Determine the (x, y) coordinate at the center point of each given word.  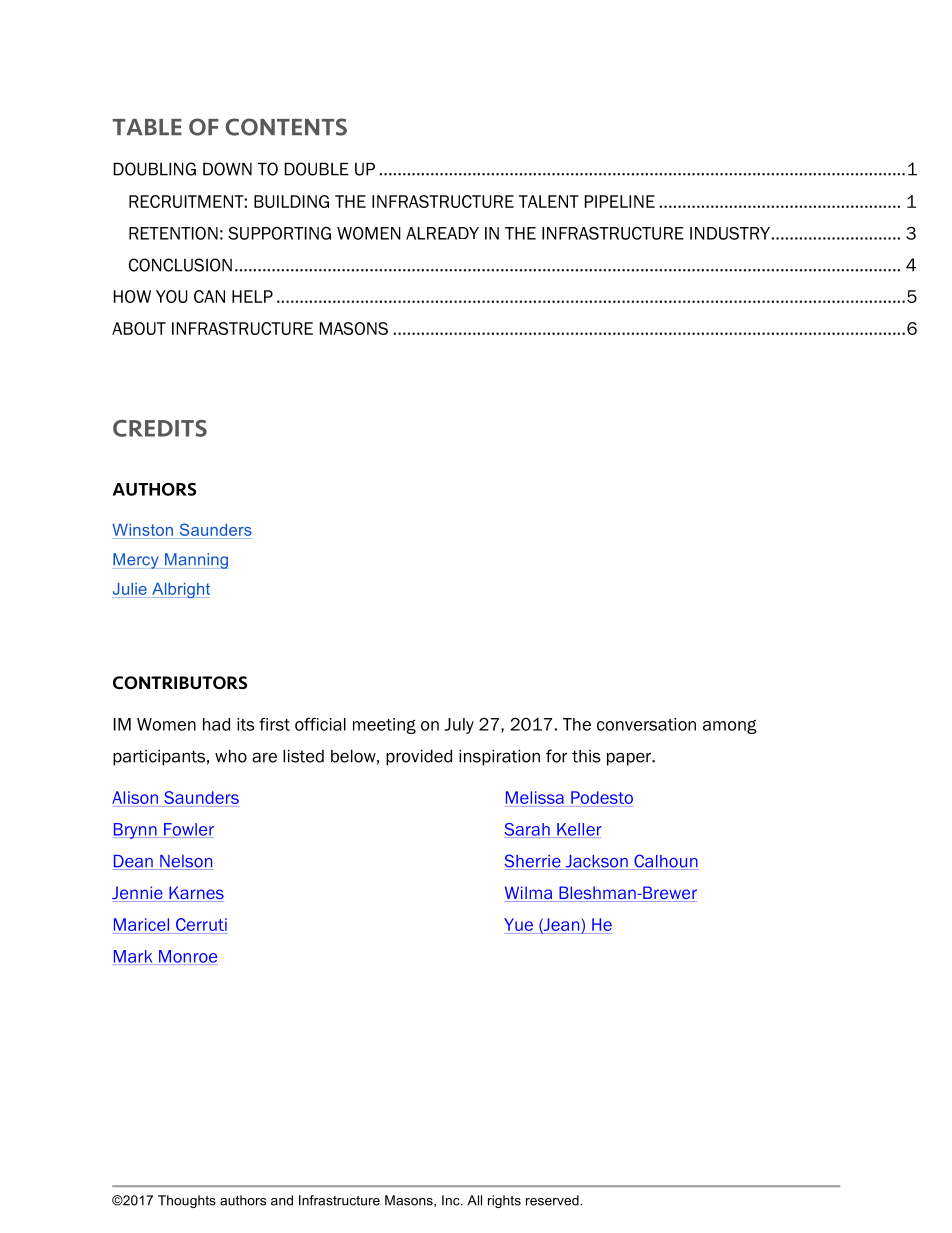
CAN (209, 296)
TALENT (549, 201)
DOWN (227, 169)
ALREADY (442, 233)
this (586, 756)
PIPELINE (620, 201)
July (459, 726)
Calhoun (665, 862)
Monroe (188, 956)
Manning (196, 561)
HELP (252, 296)
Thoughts (187, 1201)
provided (419, 757)
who (231, 756)
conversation (646, 724)
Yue (518, 924)
